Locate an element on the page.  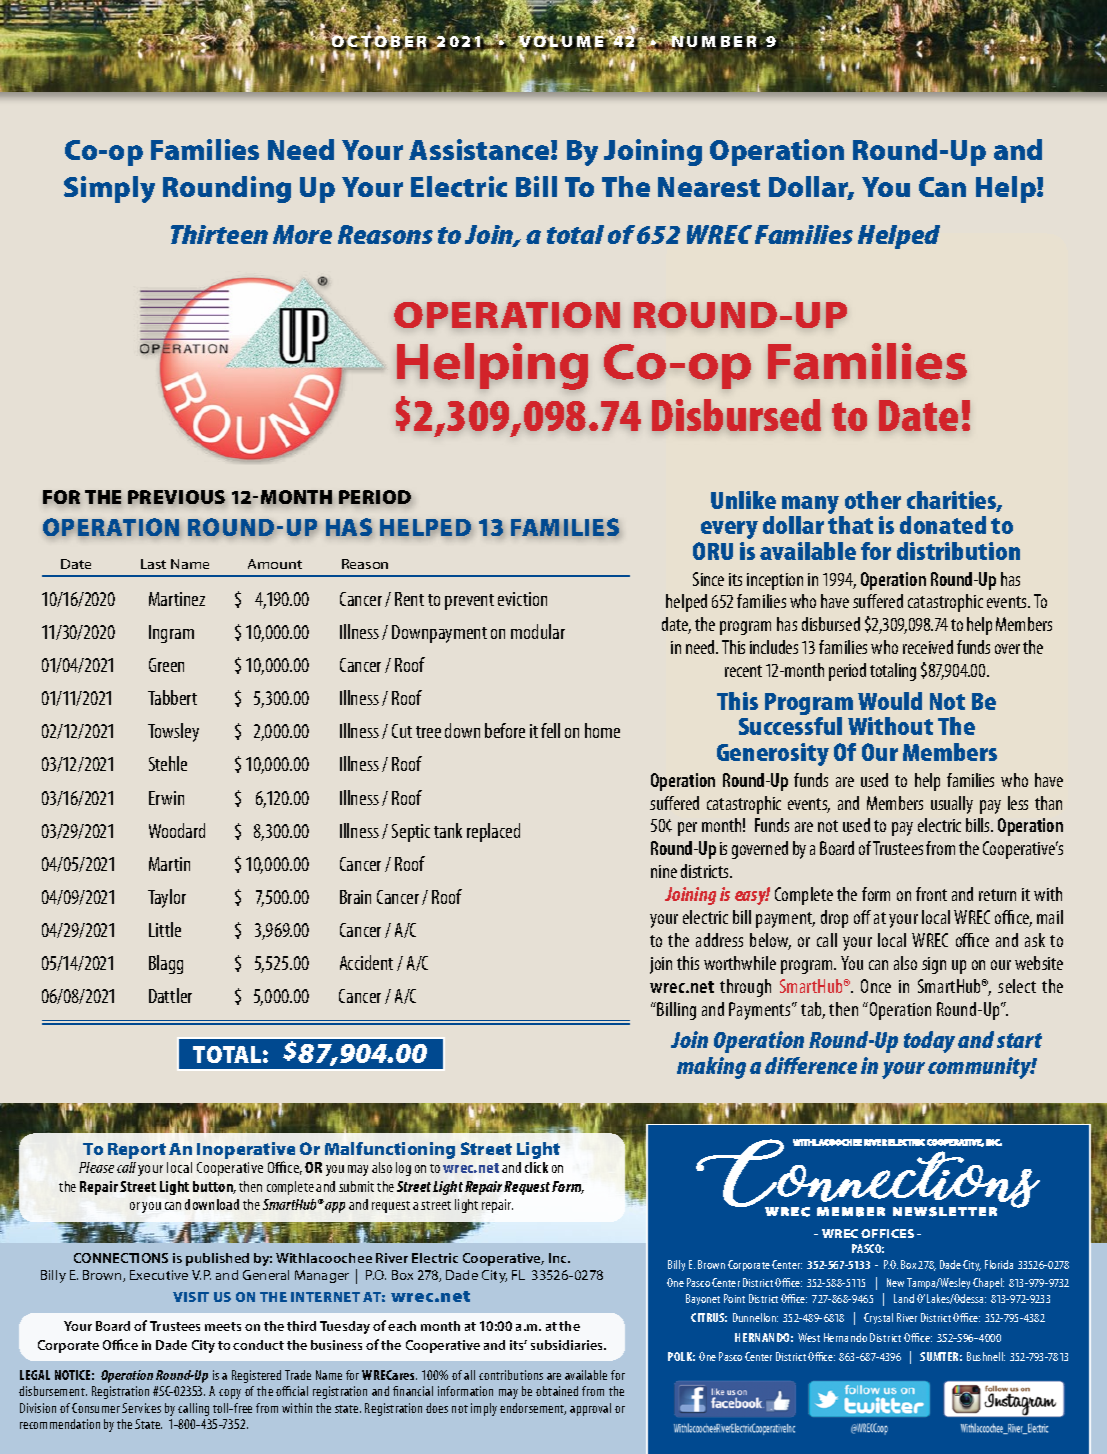
Services is located at coordinates (141, 1408).
